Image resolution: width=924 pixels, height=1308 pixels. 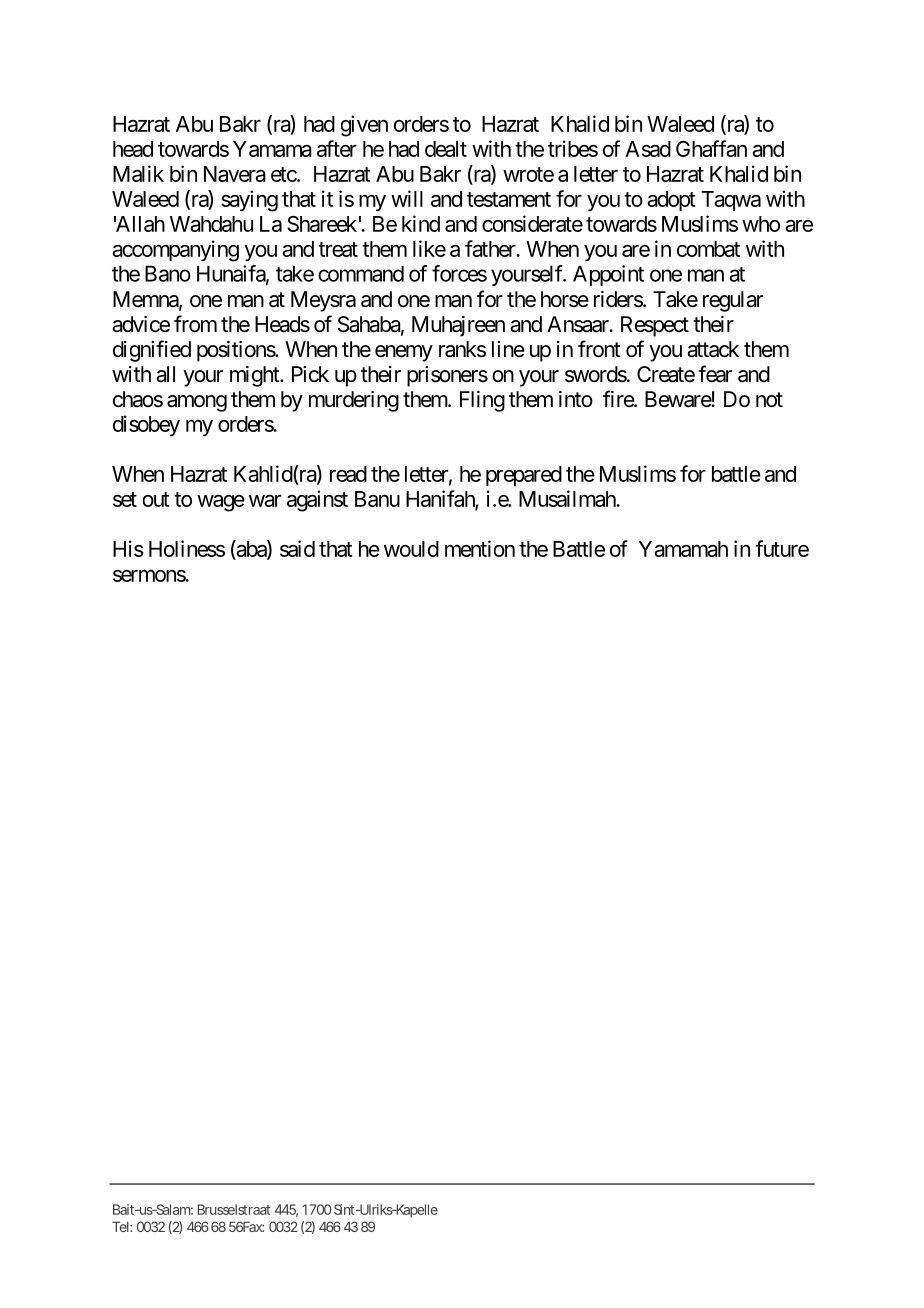 What do you see at coordinates (168, 273) in the screenshot?
I see `Bano` at bounding box center [168, 273].
